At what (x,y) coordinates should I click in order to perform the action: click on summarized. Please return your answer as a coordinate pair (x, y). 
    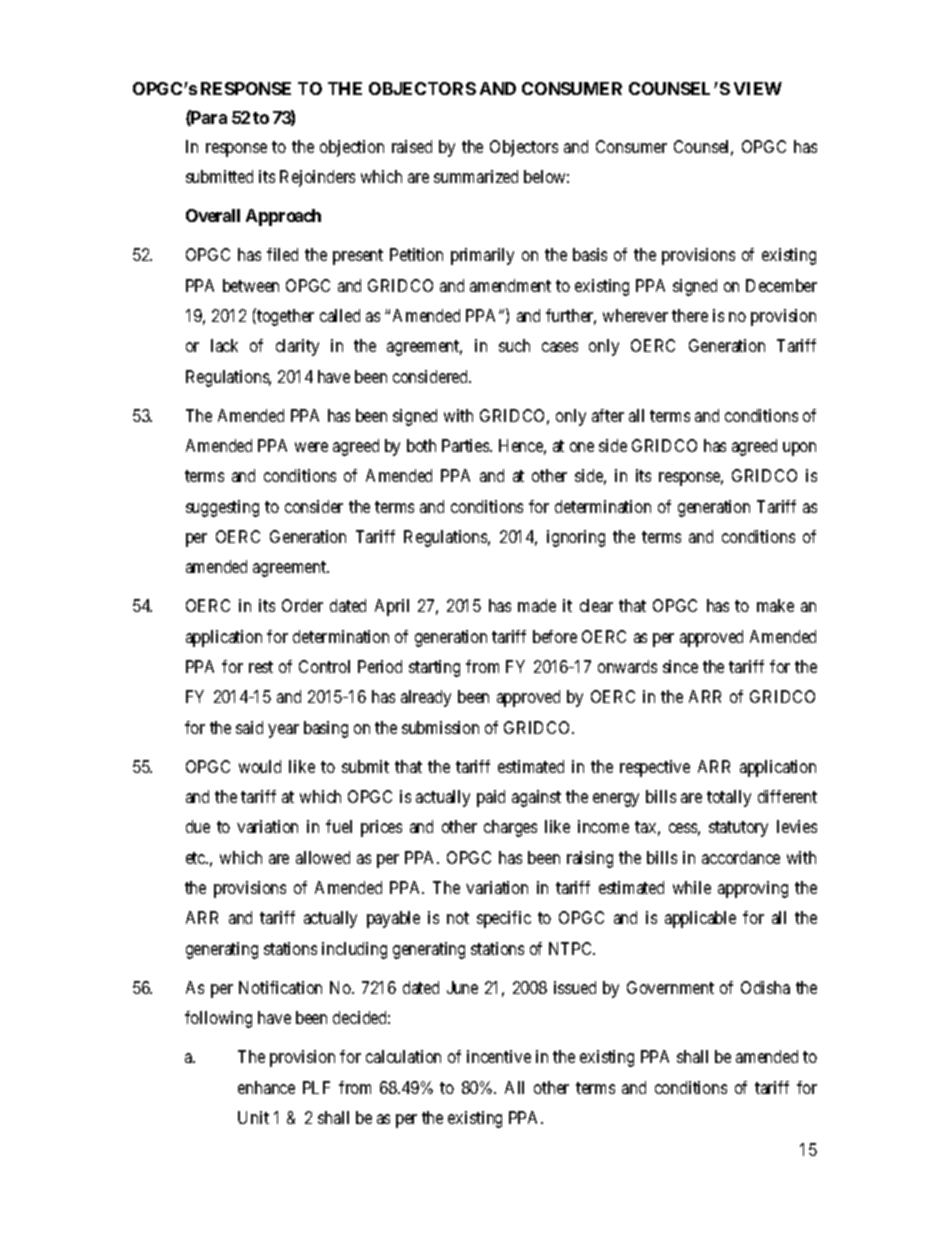
    Looking at the image, I should click on (476, 176).
